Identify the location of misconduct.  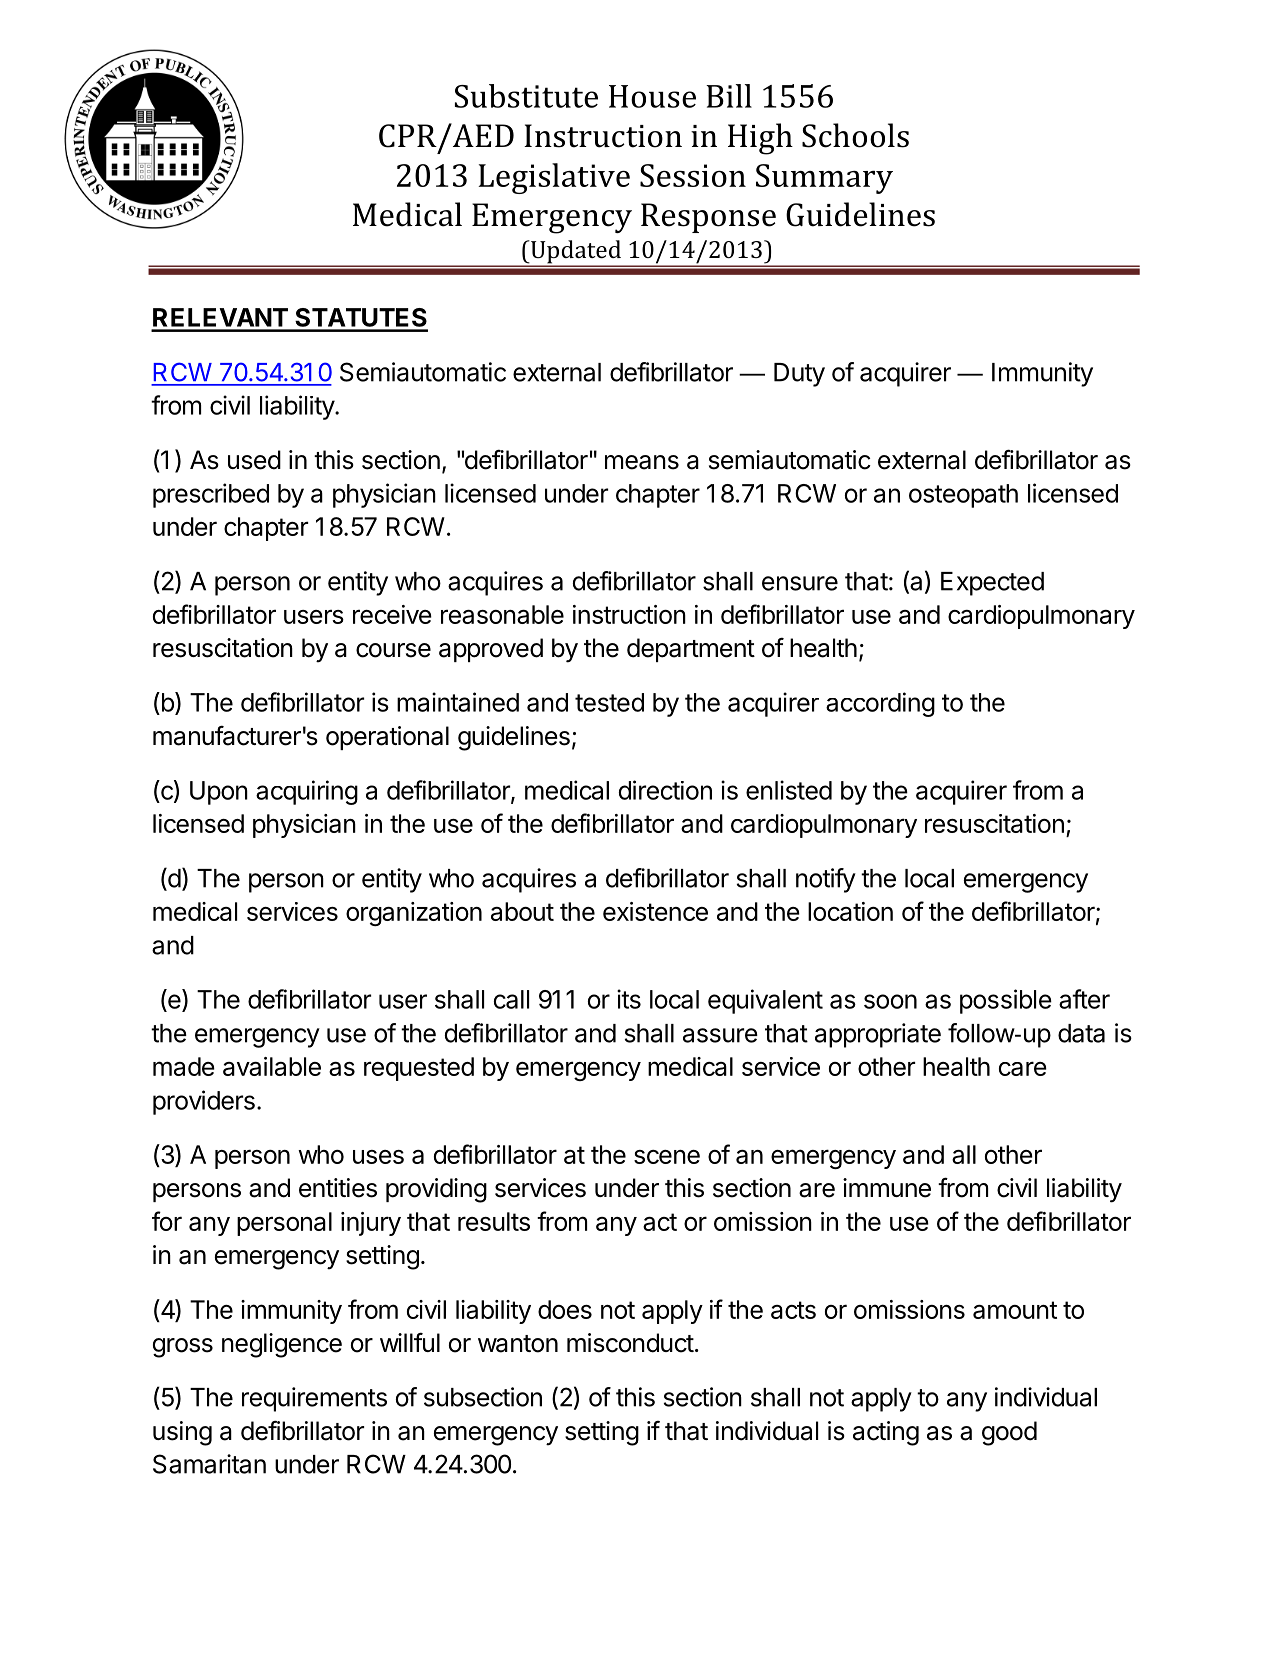
(630, 1343).
